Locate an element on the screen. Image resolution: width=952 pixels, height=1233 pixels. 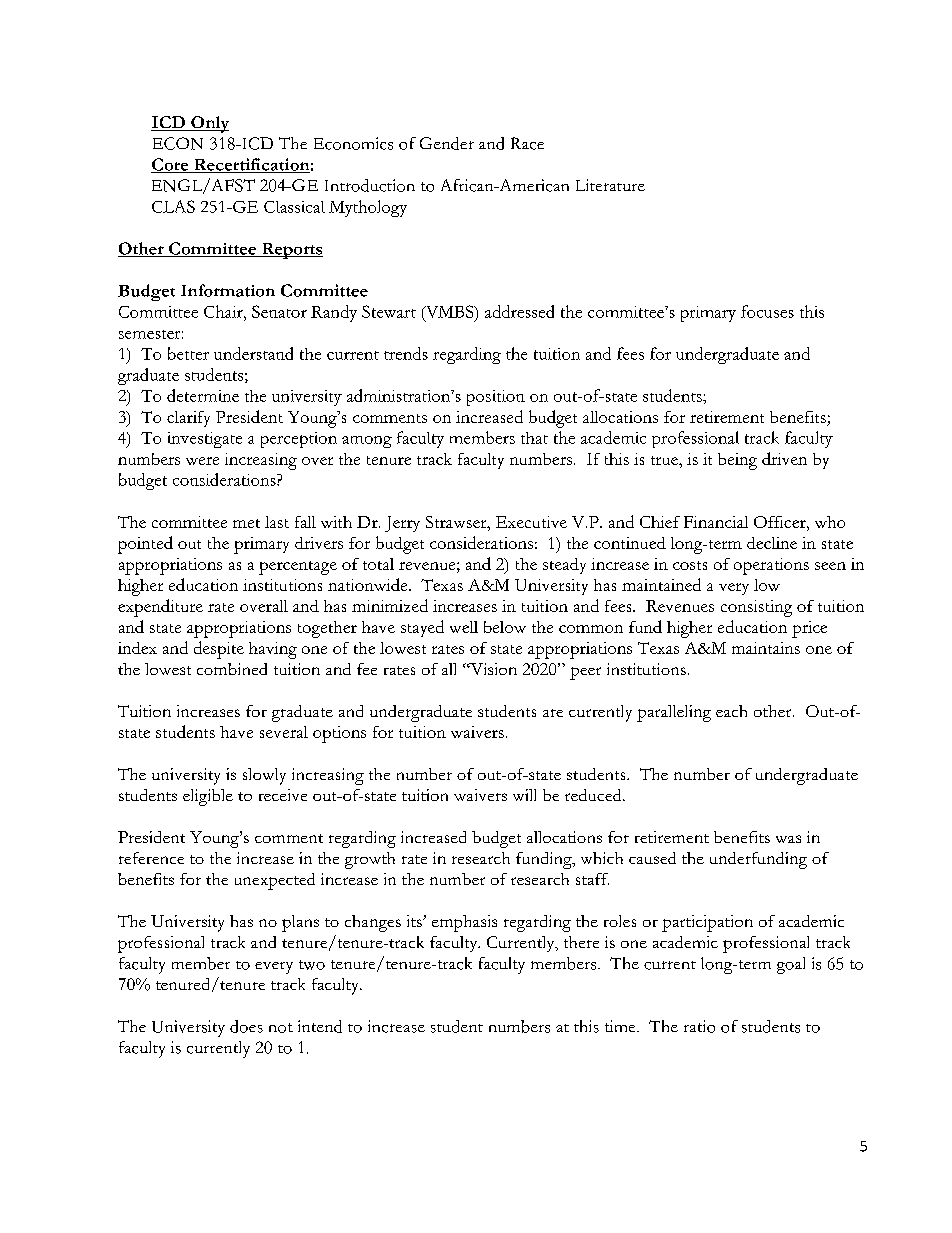
does is located at coordinates (246, 1026).
